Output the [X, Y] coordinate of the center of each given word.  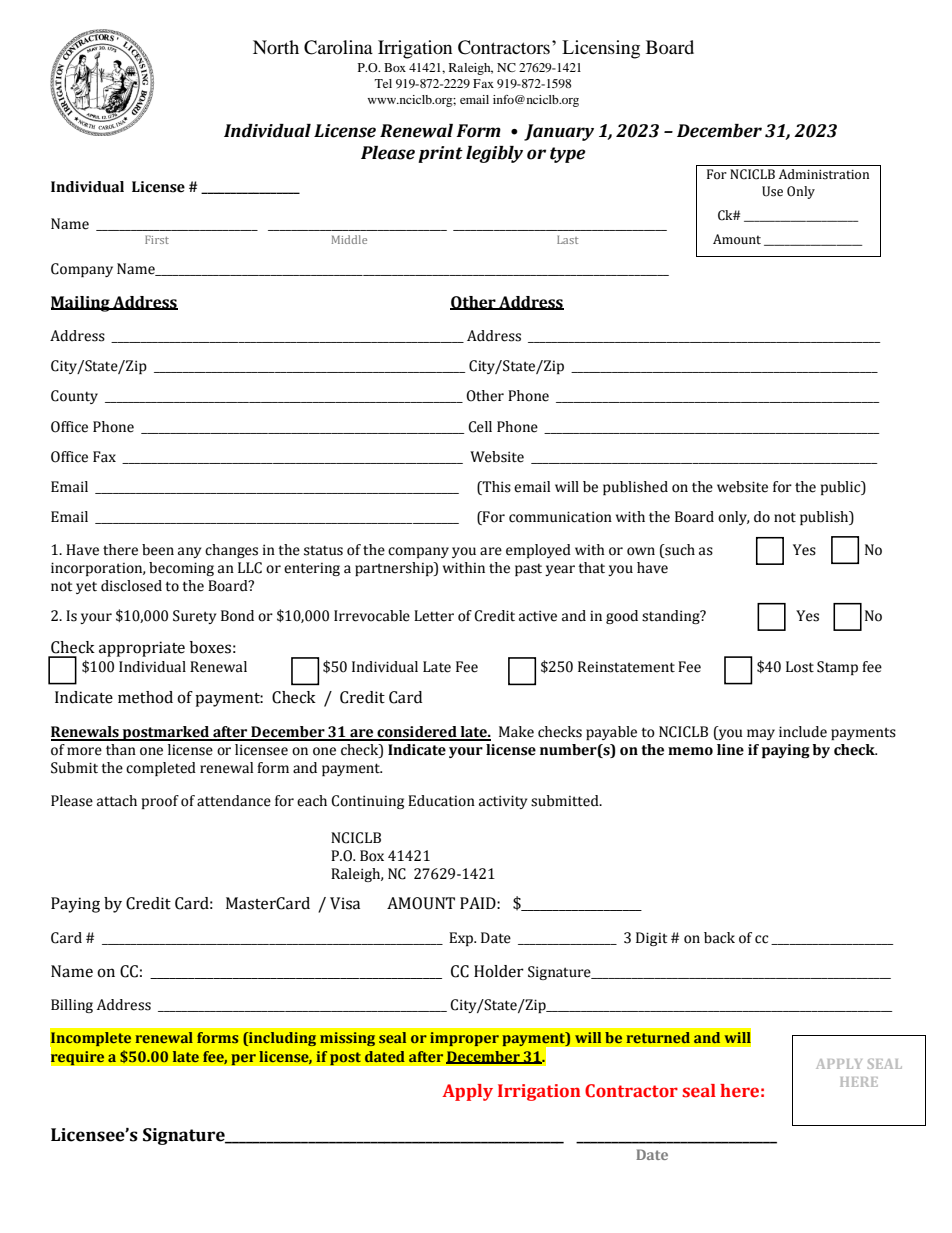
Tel [383, 83]
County [74, 397]
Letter [434, 616]
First [157, 239]
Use [772, 191]
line [730, 750]
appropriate [142, 649]
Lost [800, 667]
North [276, 47]
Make [516, 732]
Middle [349, 239]
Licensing [601, 49]
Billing [72, 1006]
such [679, 550]
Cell [480, 427]
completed [161, 769]
